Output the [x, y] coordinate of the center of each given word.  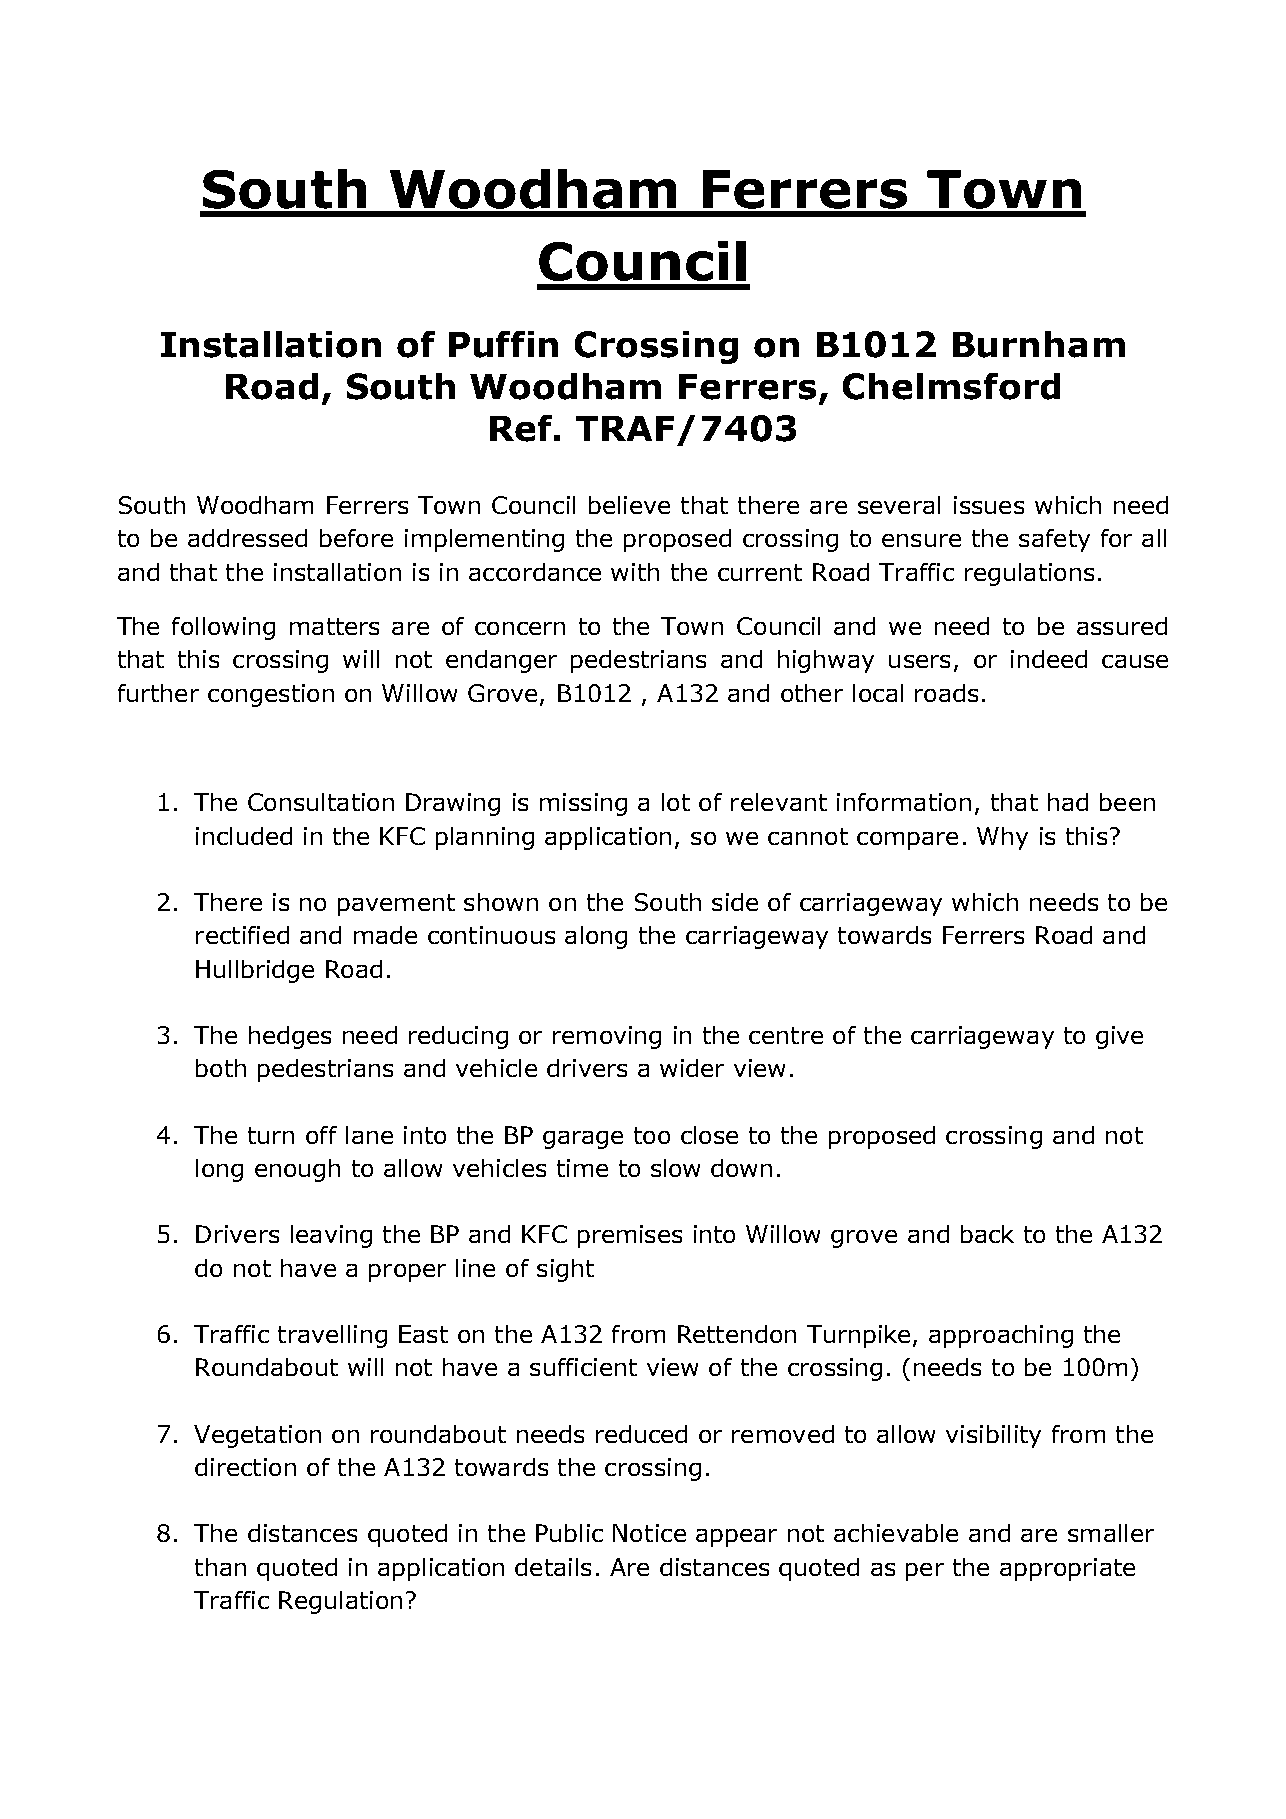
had [1068, 802]
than [220, 1567]
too [652, 1135]
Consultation [321, 802]
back [987, 1234]
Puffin [503, 344]
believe [629, 505]
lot [676, 802]
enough [297, 1170]
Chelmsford [951, 386]
